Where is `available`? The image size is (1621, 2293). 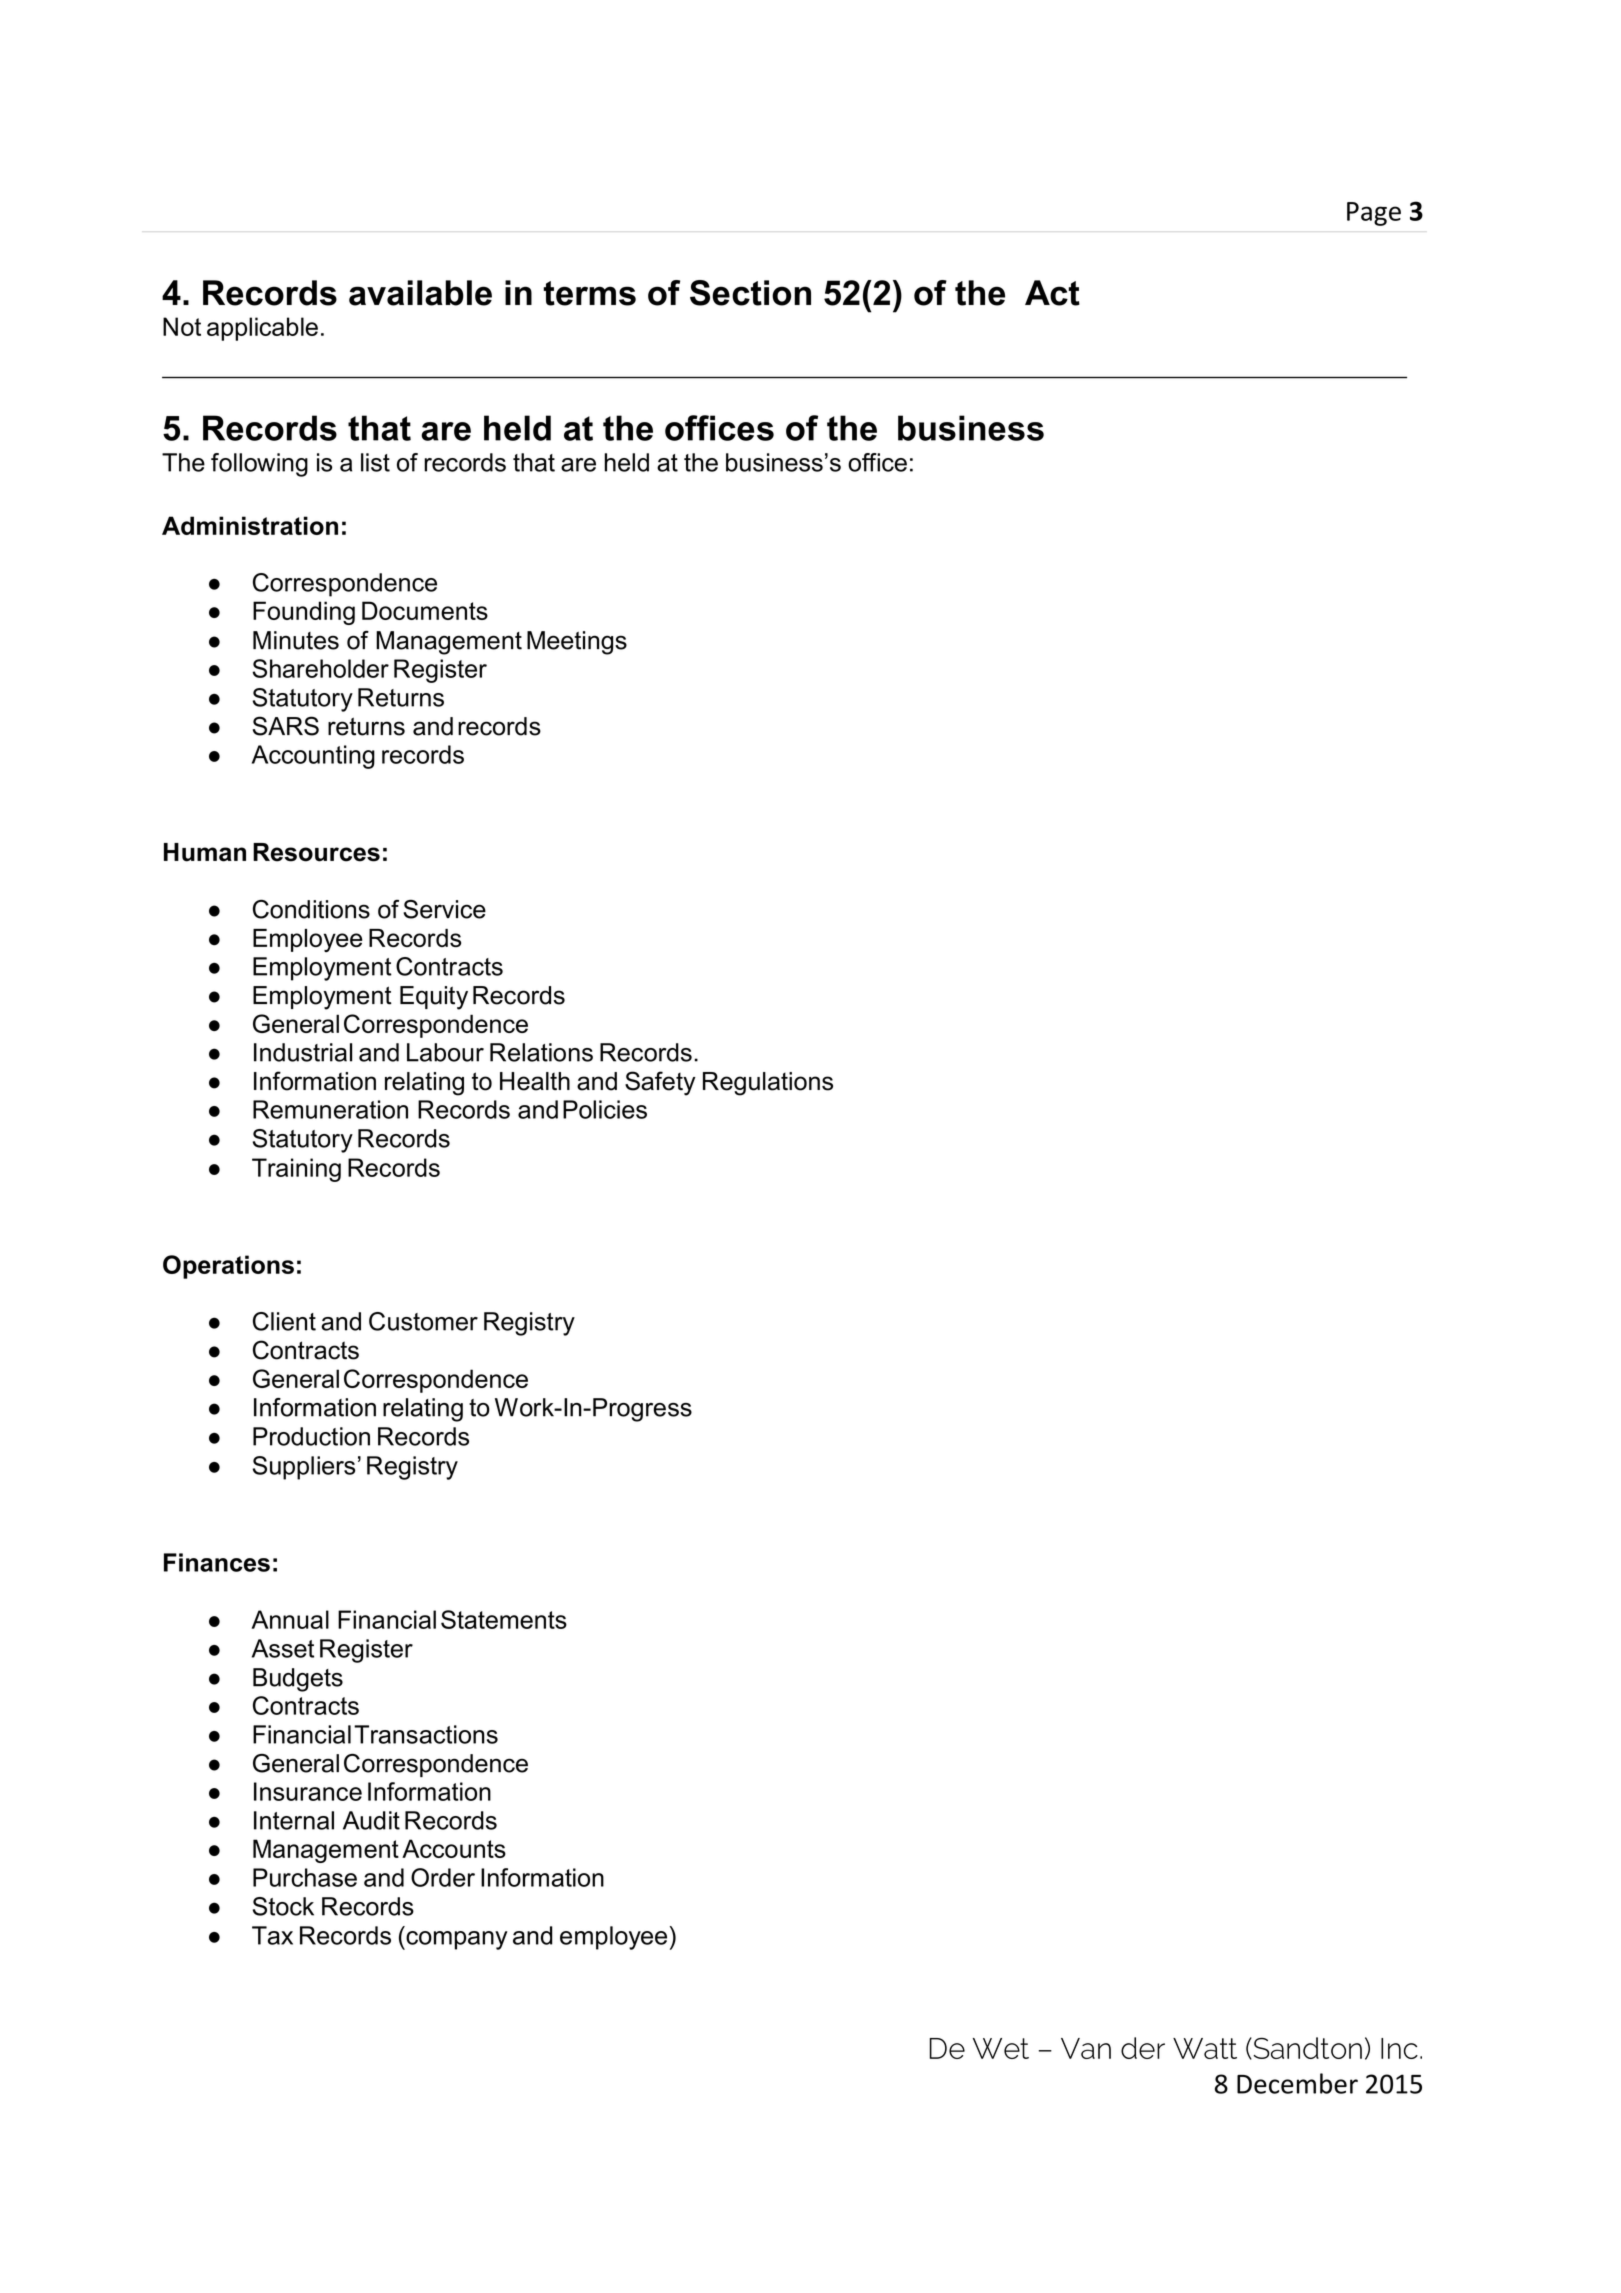
available is located at coordinates (420, 293).
